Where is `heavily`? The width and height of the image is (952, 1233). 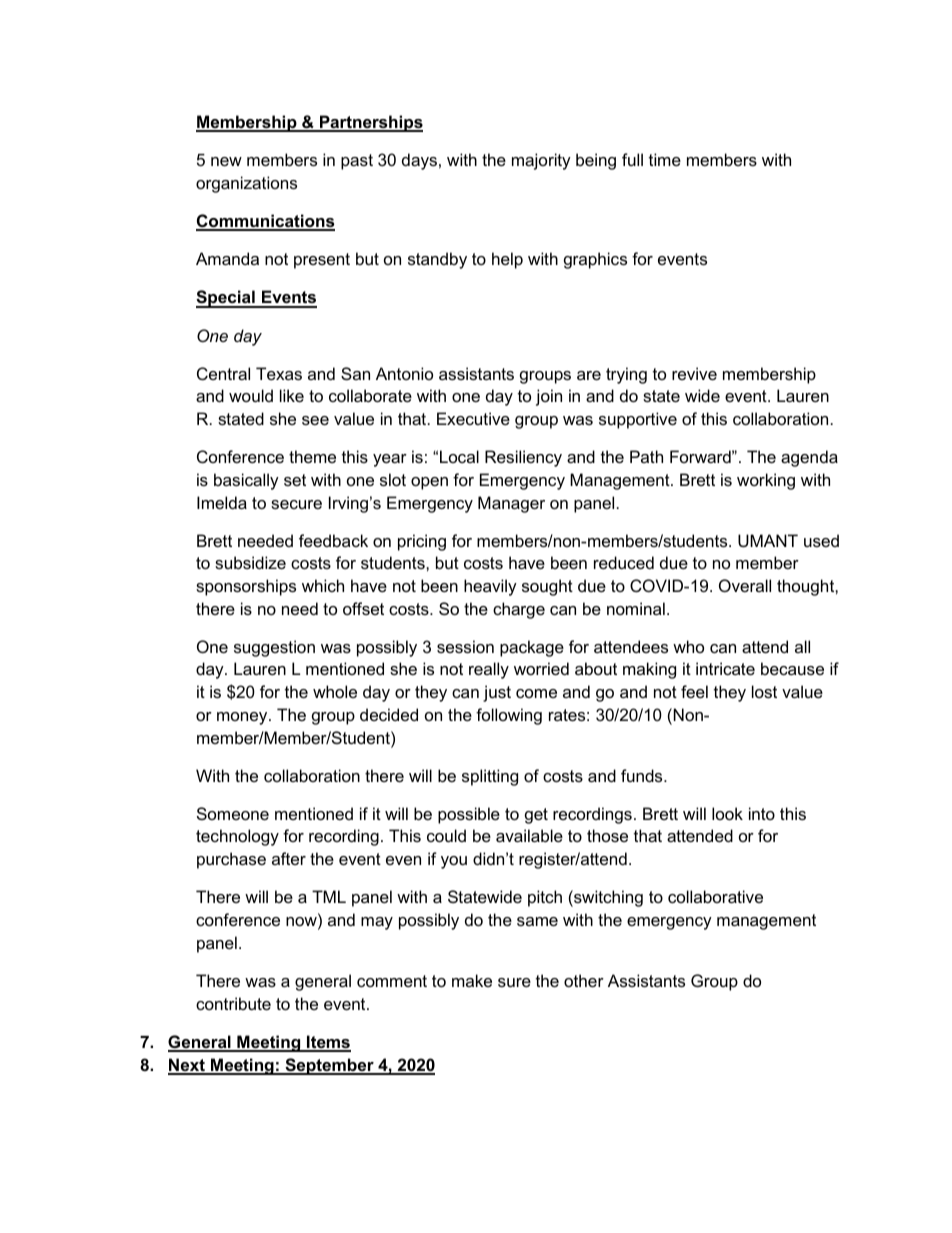 heavily is located at coordinates (490, 587).
